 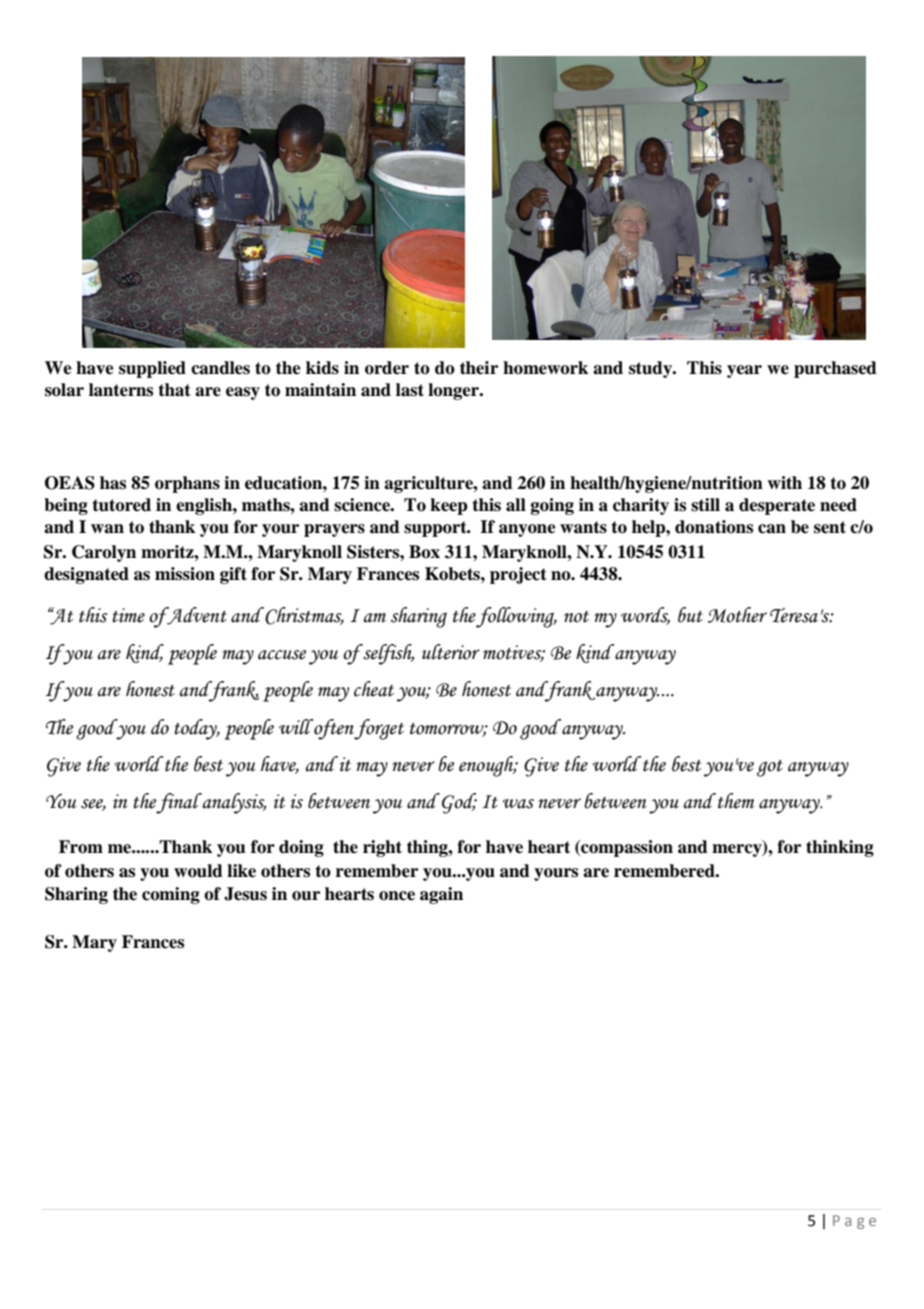 I want to click on time, so click(x=129, y=615).
